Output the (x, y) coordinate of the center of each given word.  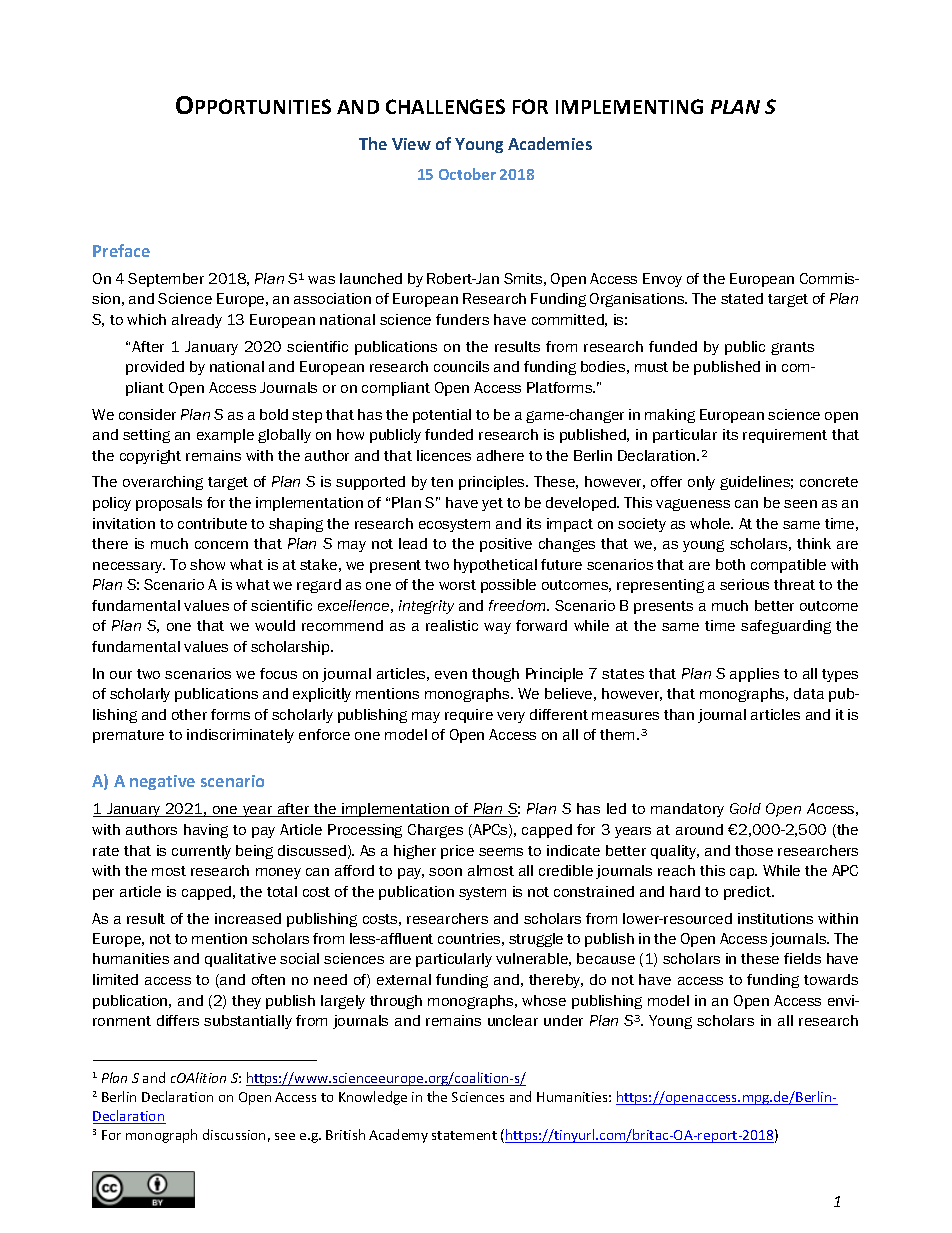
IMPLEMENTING (629, 106)
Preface (121, 250)
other (189, 714)
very (511, 717)
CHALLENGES (445, 106)
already (197, 321)
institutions (775, 918)
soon (445, 872)
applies (754, 675)
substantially (248, 1022)
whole (711, 523)
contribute (212, 523)
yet (492, 504)
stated (742, 298)
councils (461, 366)
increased (248, 918)
